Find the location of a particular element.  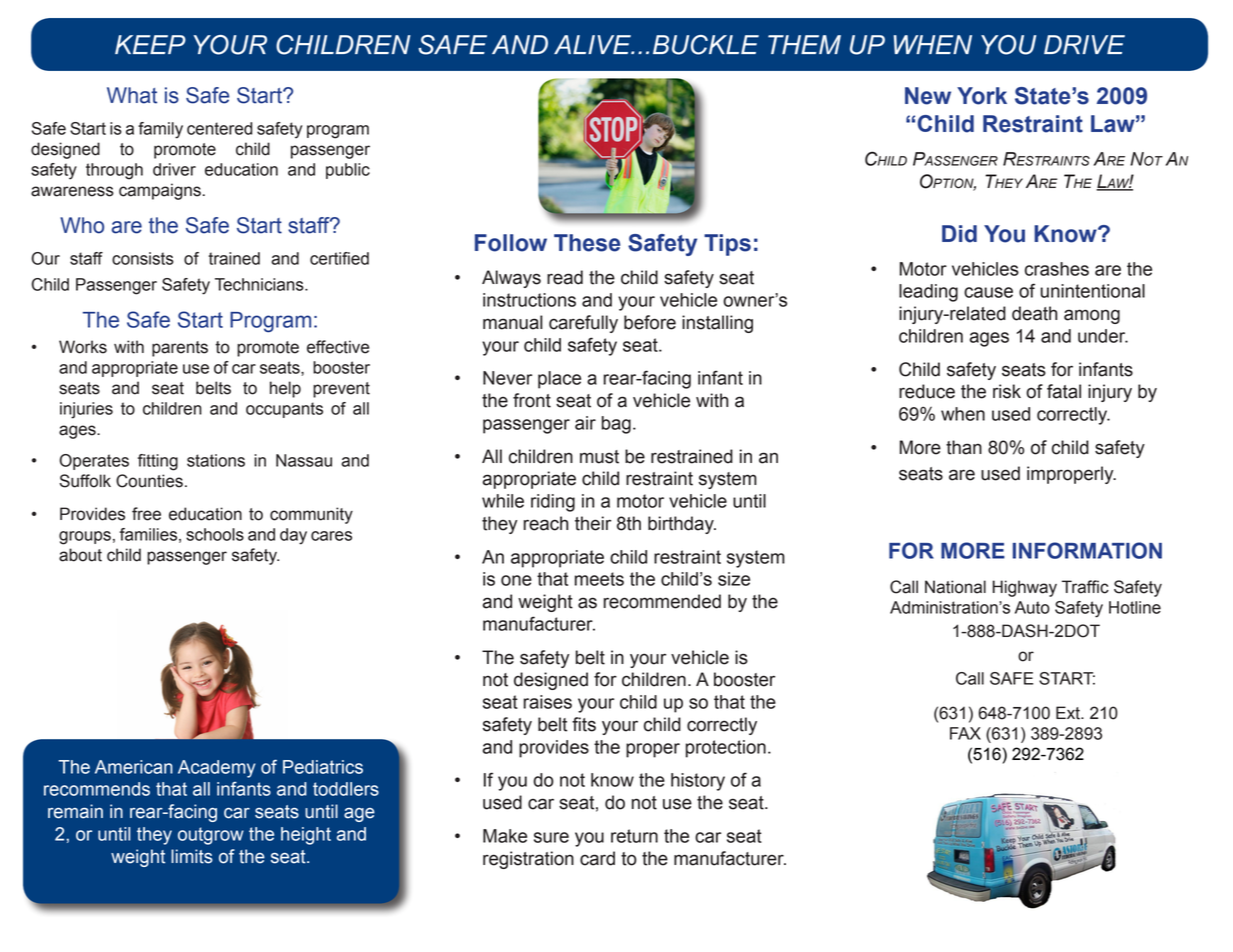

stations is located at coordinates (216, 460).
